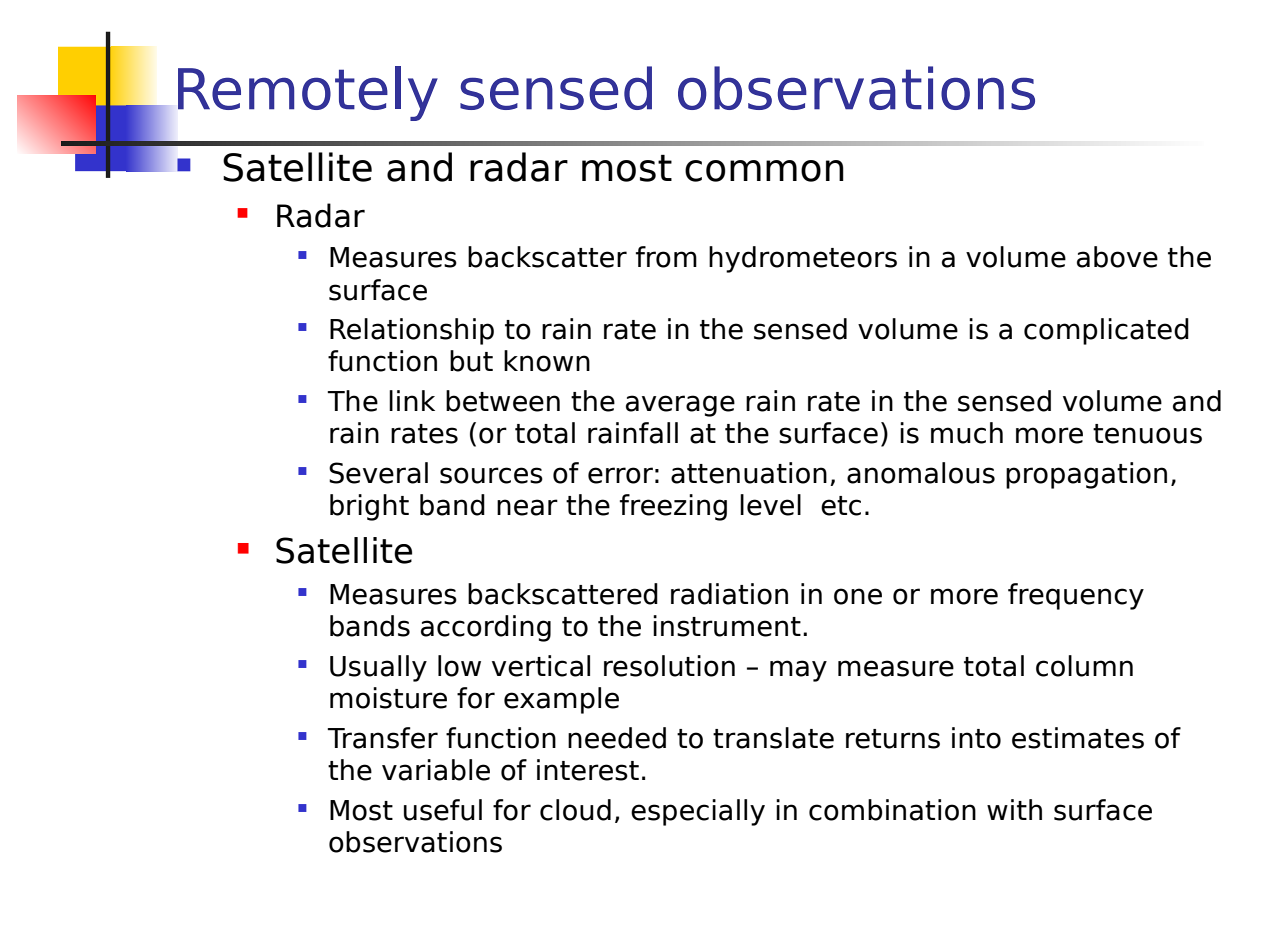 The image size is (1270, 952). I want to click on much, so click(967, 433).
